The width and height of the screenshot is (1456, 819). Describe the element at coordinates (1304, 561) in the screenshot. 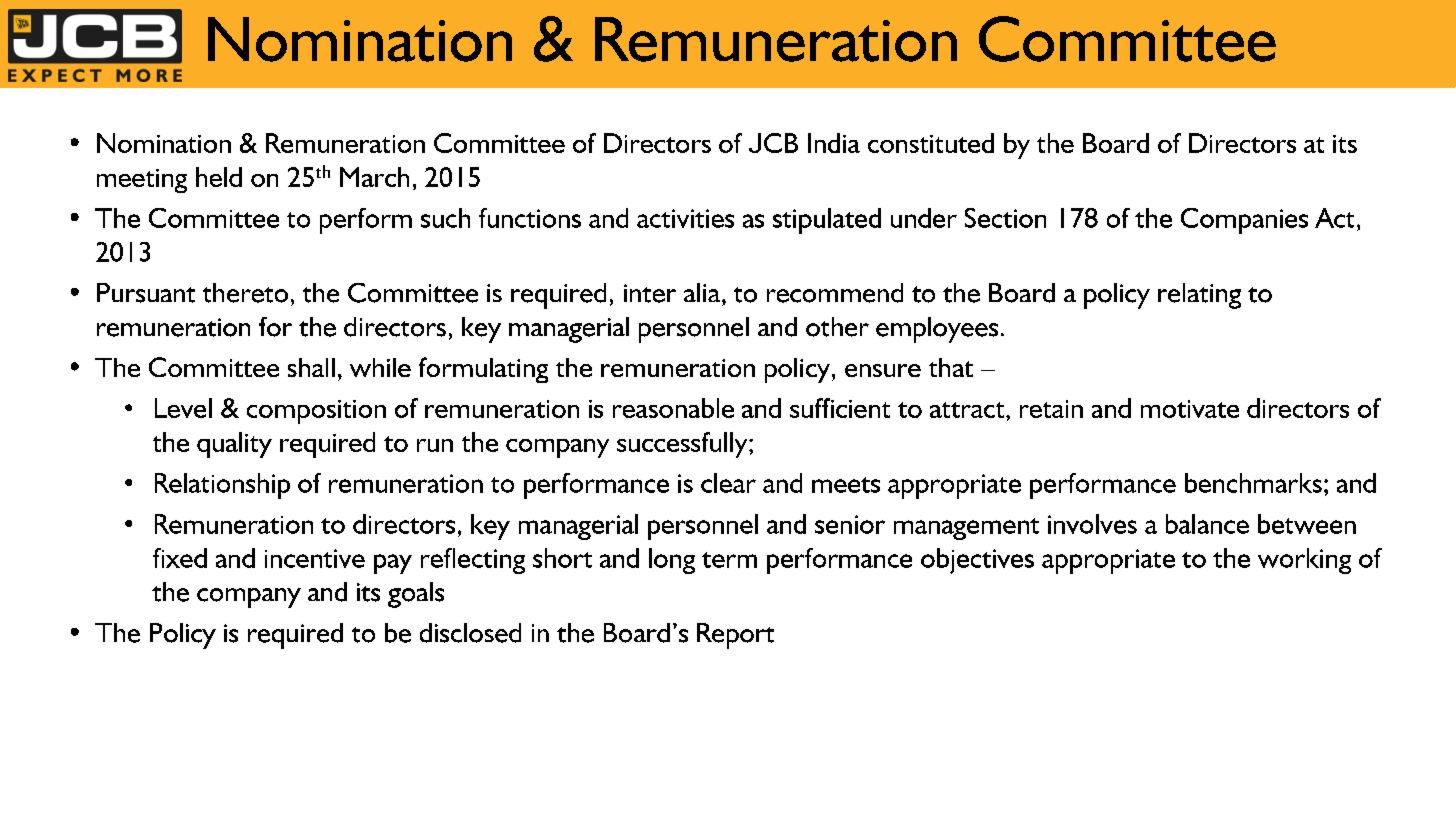

I see `working` at that location.
